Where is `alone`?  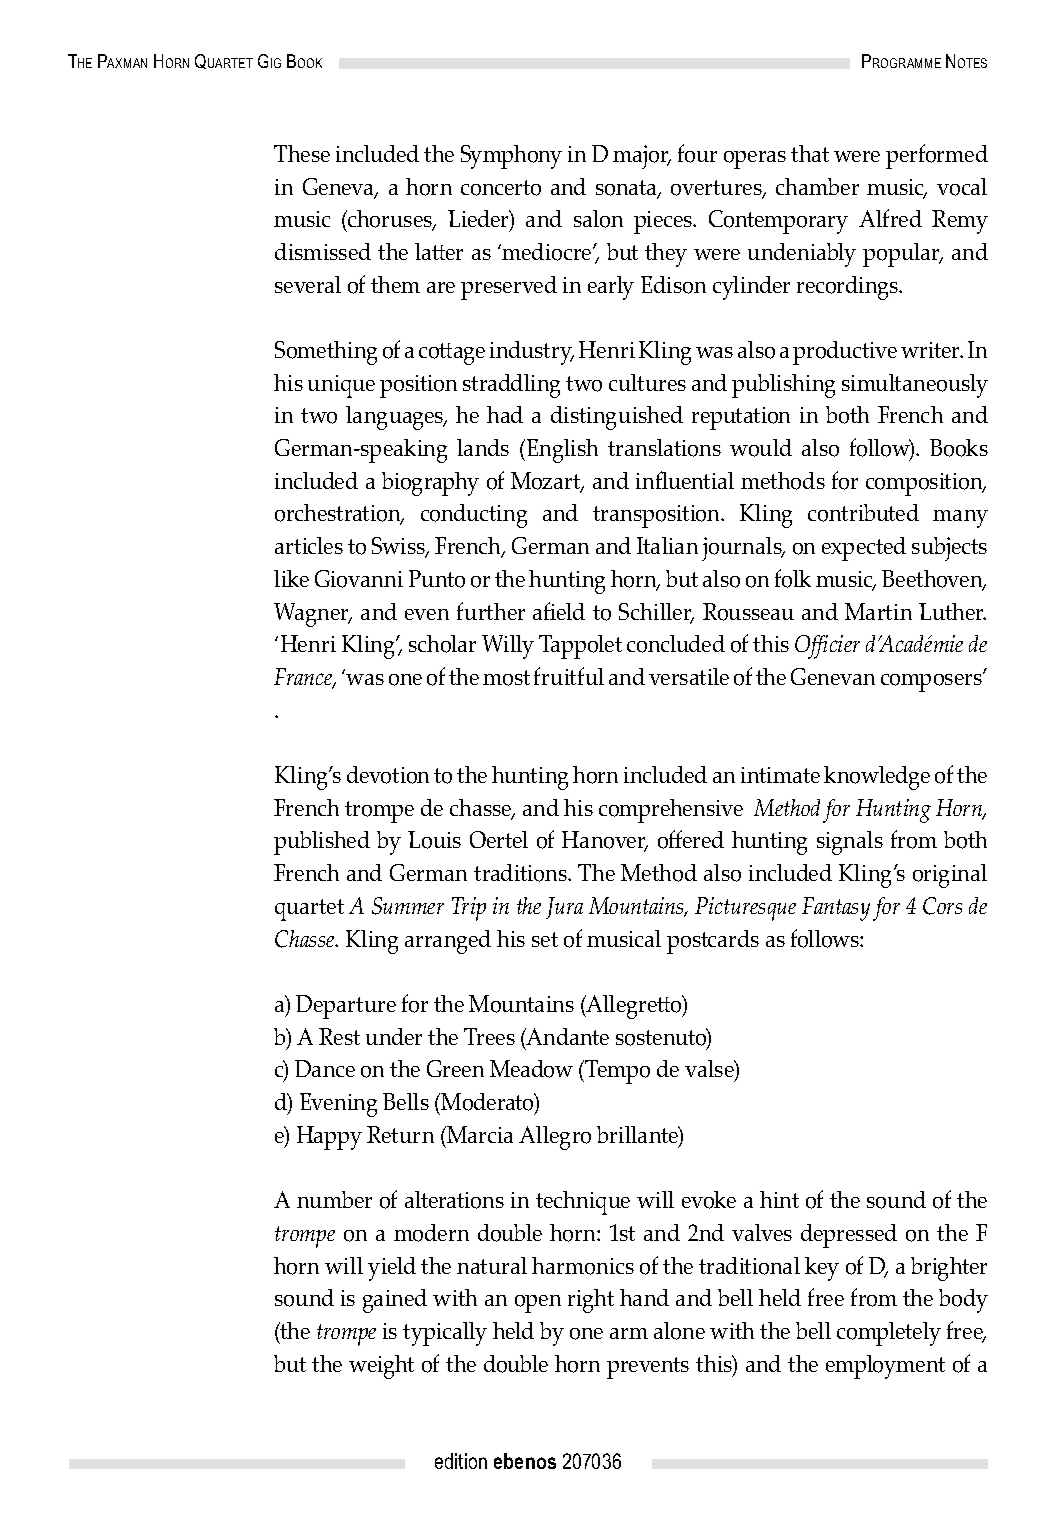
alone is located at coordinates (679, 1331).
